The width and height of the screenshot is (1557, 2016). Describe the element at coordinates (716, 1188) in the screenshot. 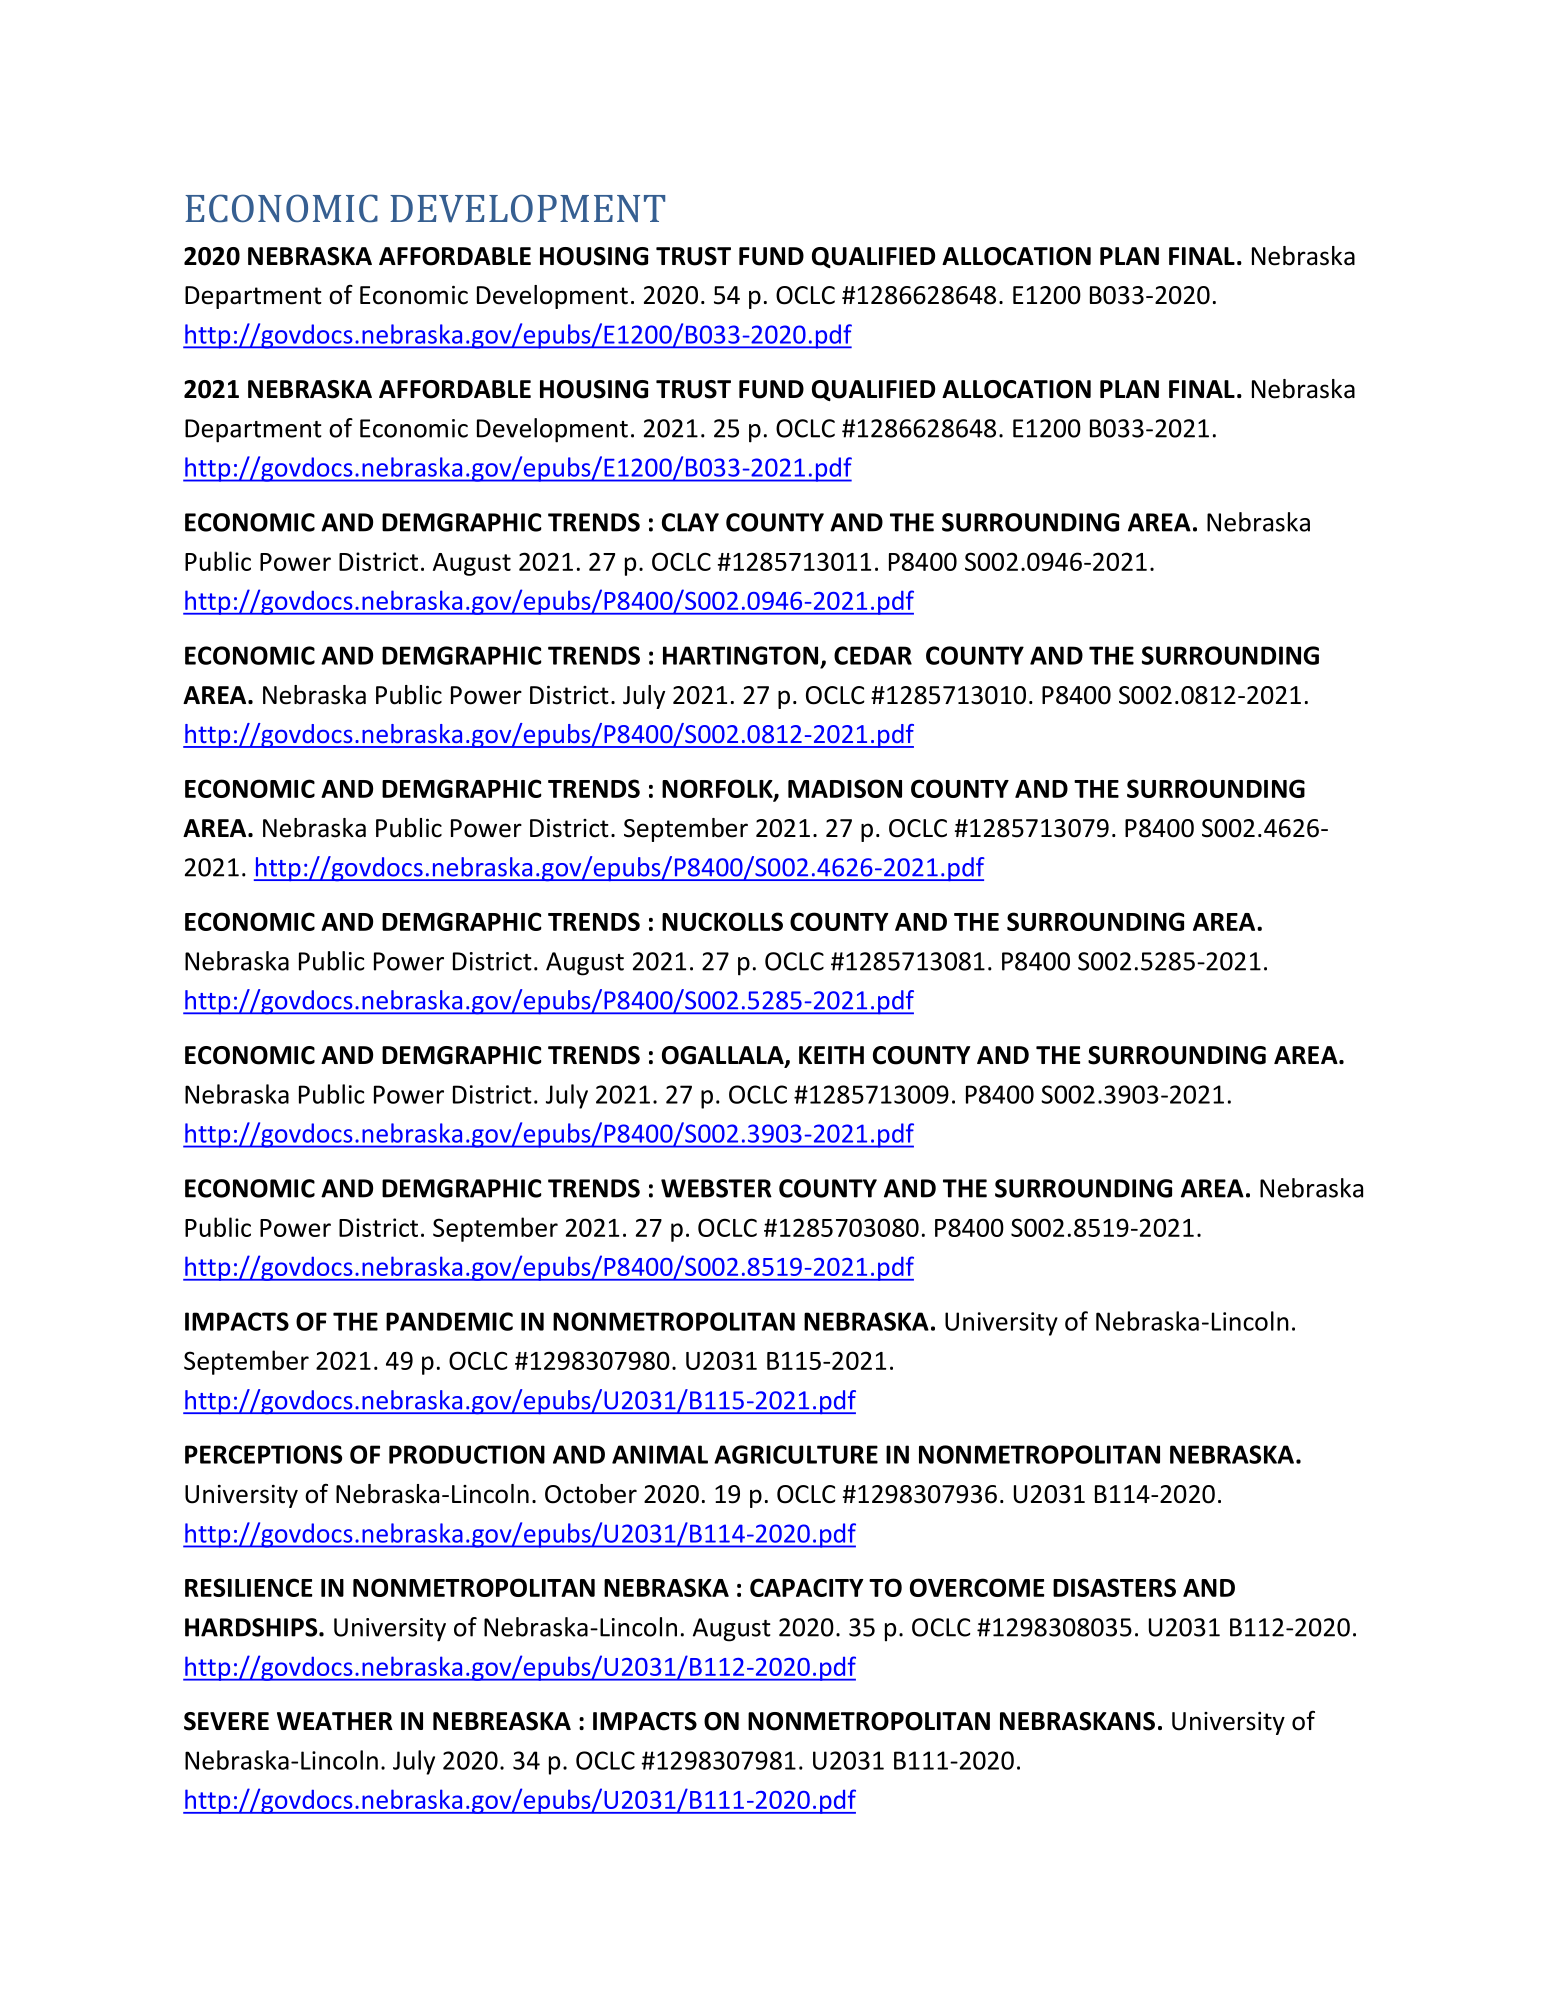

I see `WEBSTER` at that location.
